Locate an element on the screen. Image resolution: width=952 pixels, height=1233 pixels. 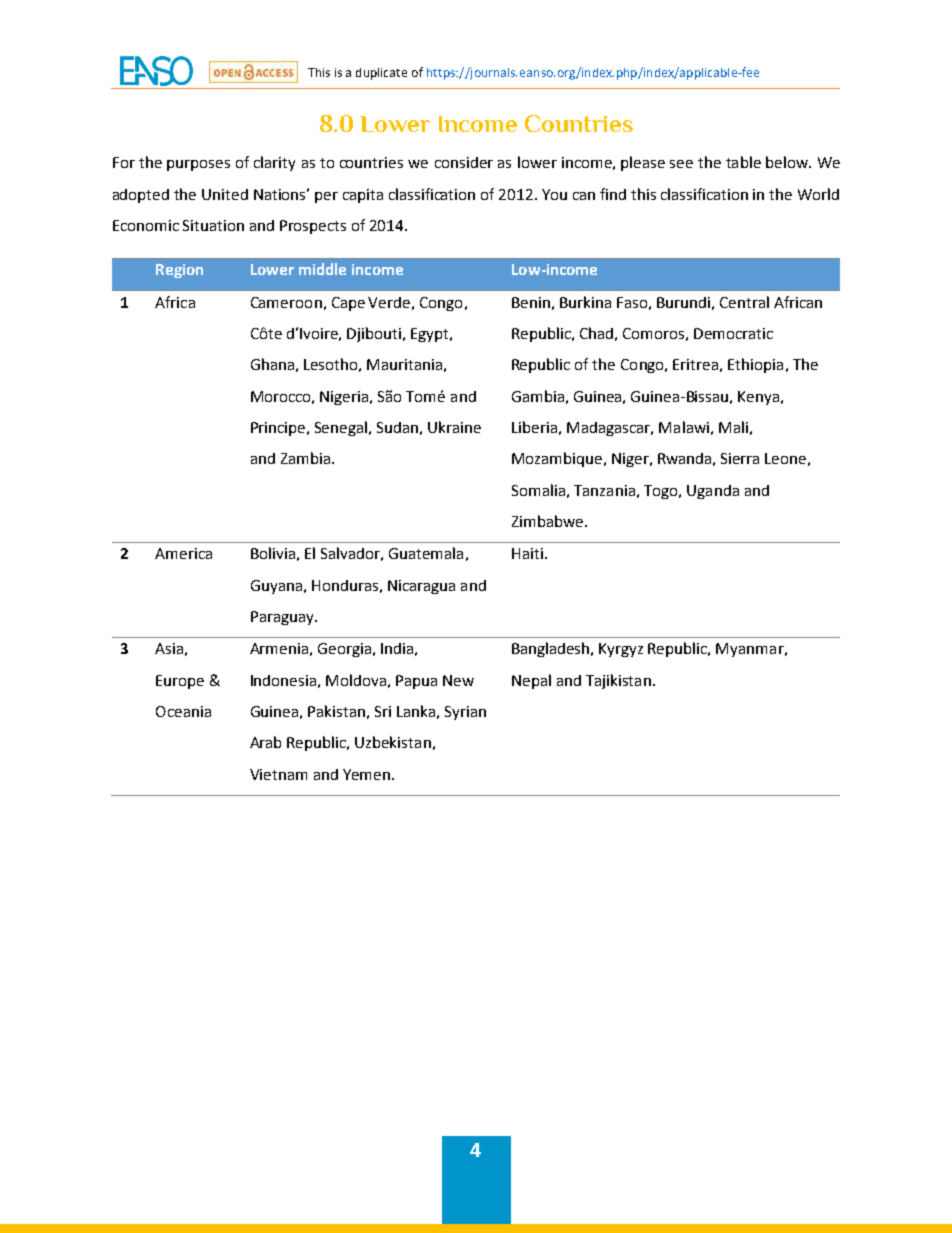
Guatemala is located at coordinates (426, 553).
